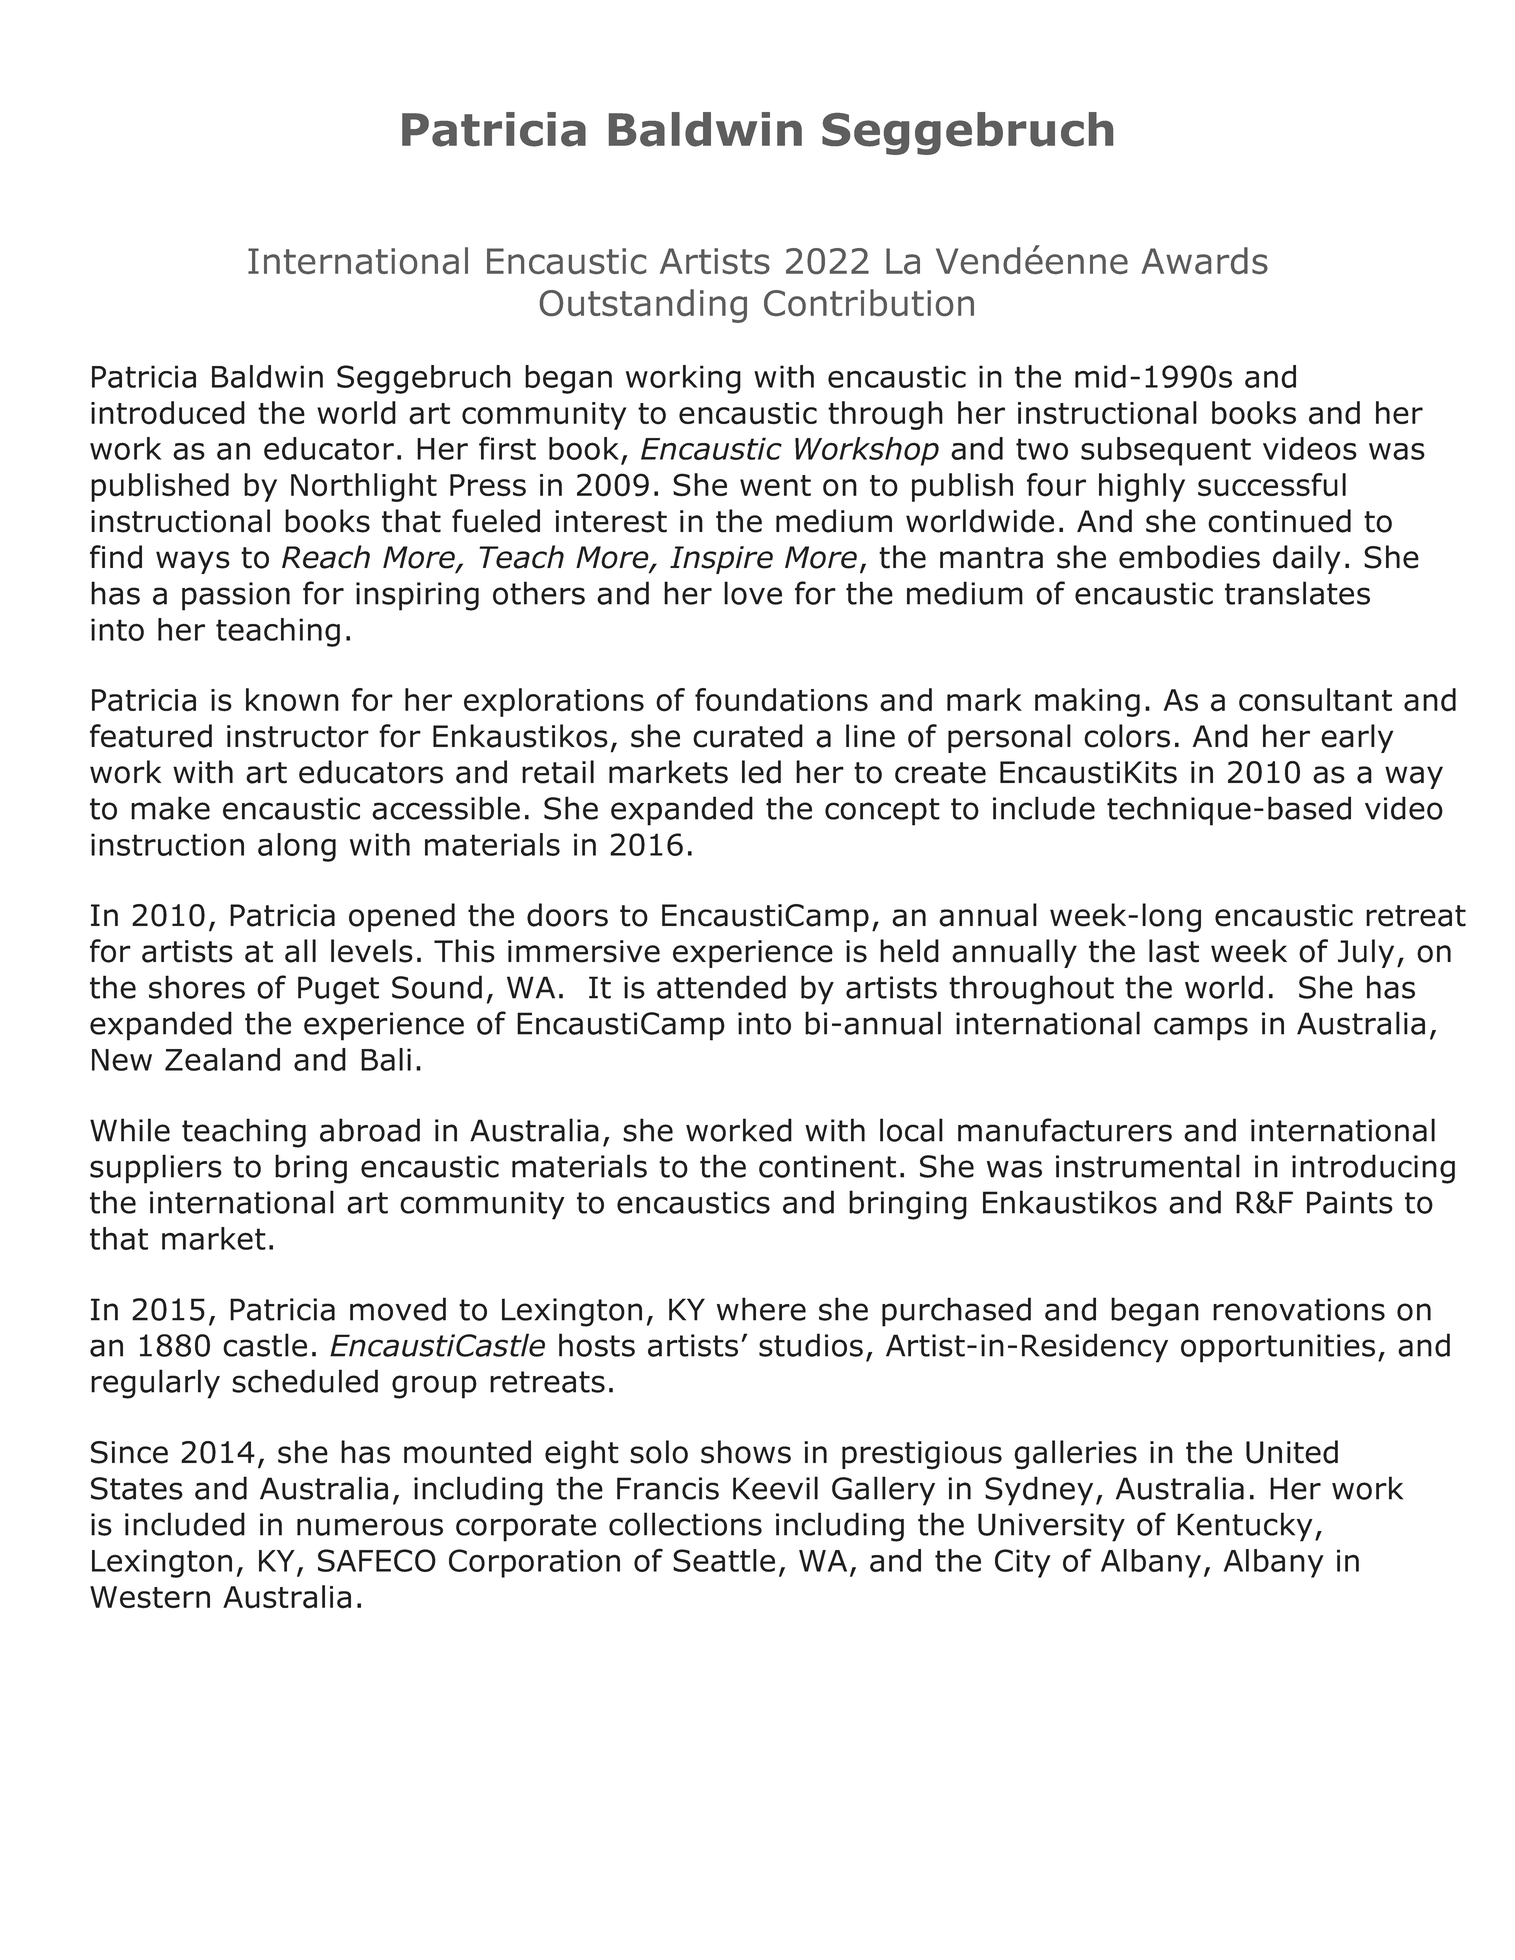  Describe the element at coordinates (1297, 593) in the image. I see `translates` at that location.
